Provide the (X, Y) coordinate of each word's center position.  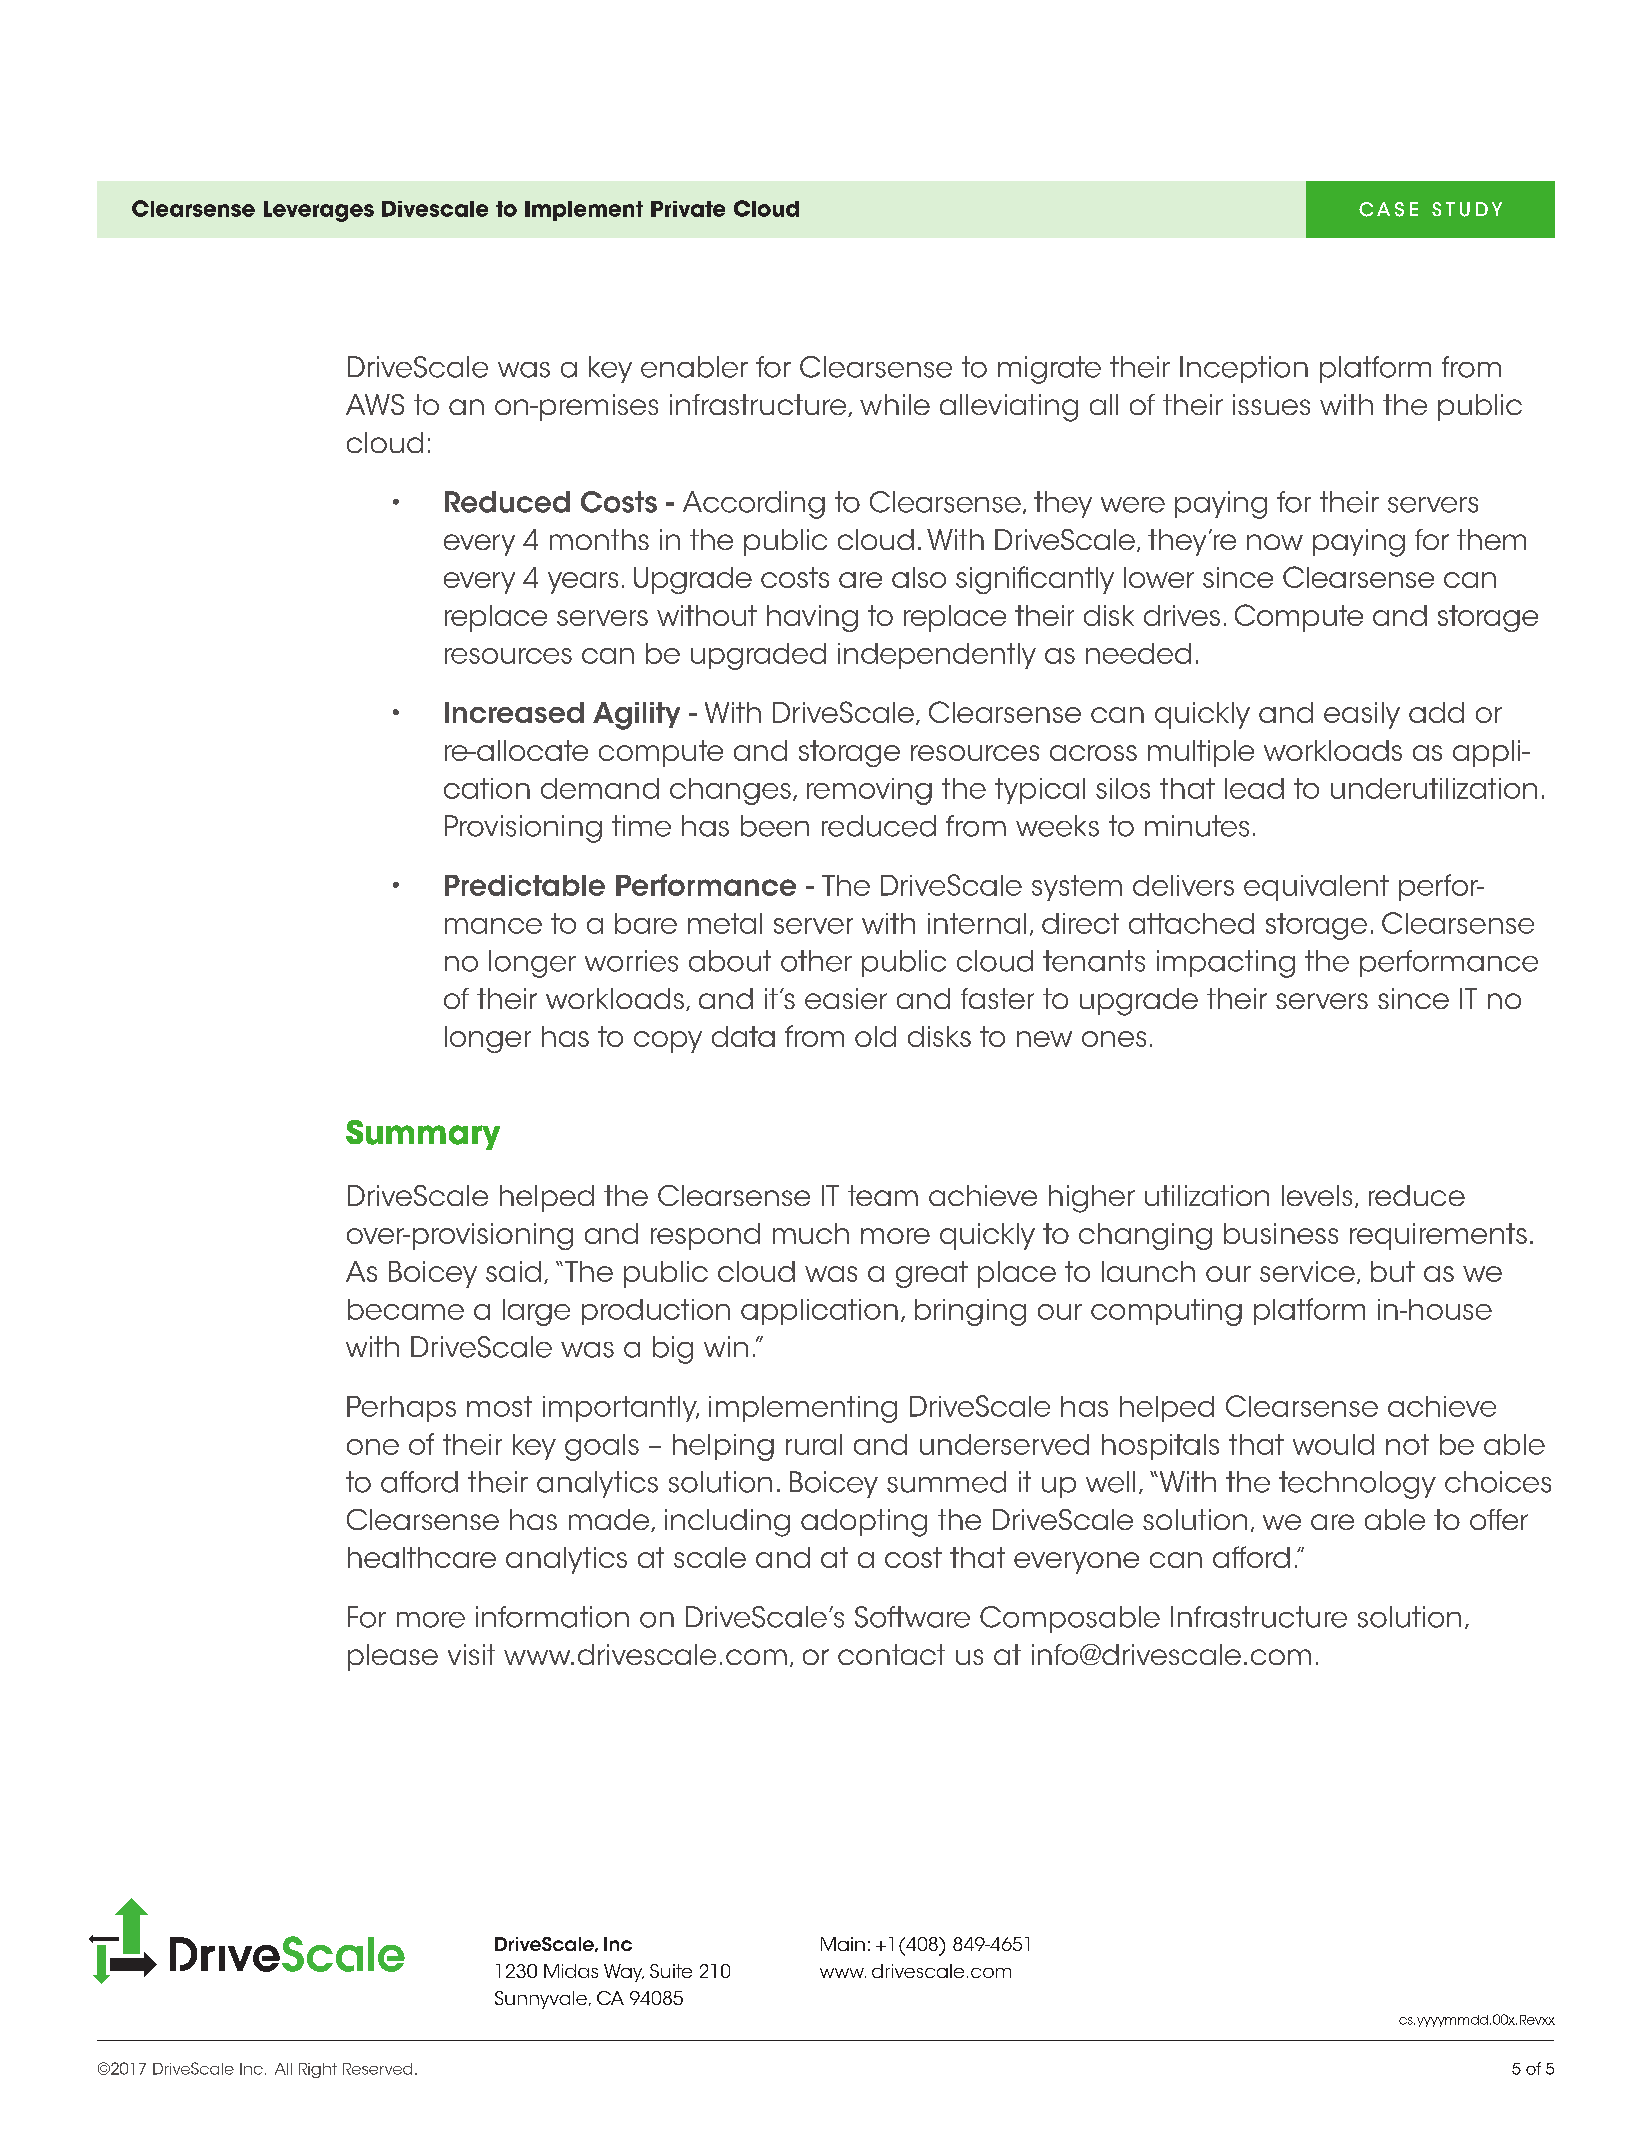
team (883, 1195)
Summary (423, 1135)
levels (1317, 1195)
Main (843, 1944)
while (895, 404)
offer (1499, 1519)
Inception (1244, 369)
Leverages (319, 211)
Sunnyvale (542, 2000)
